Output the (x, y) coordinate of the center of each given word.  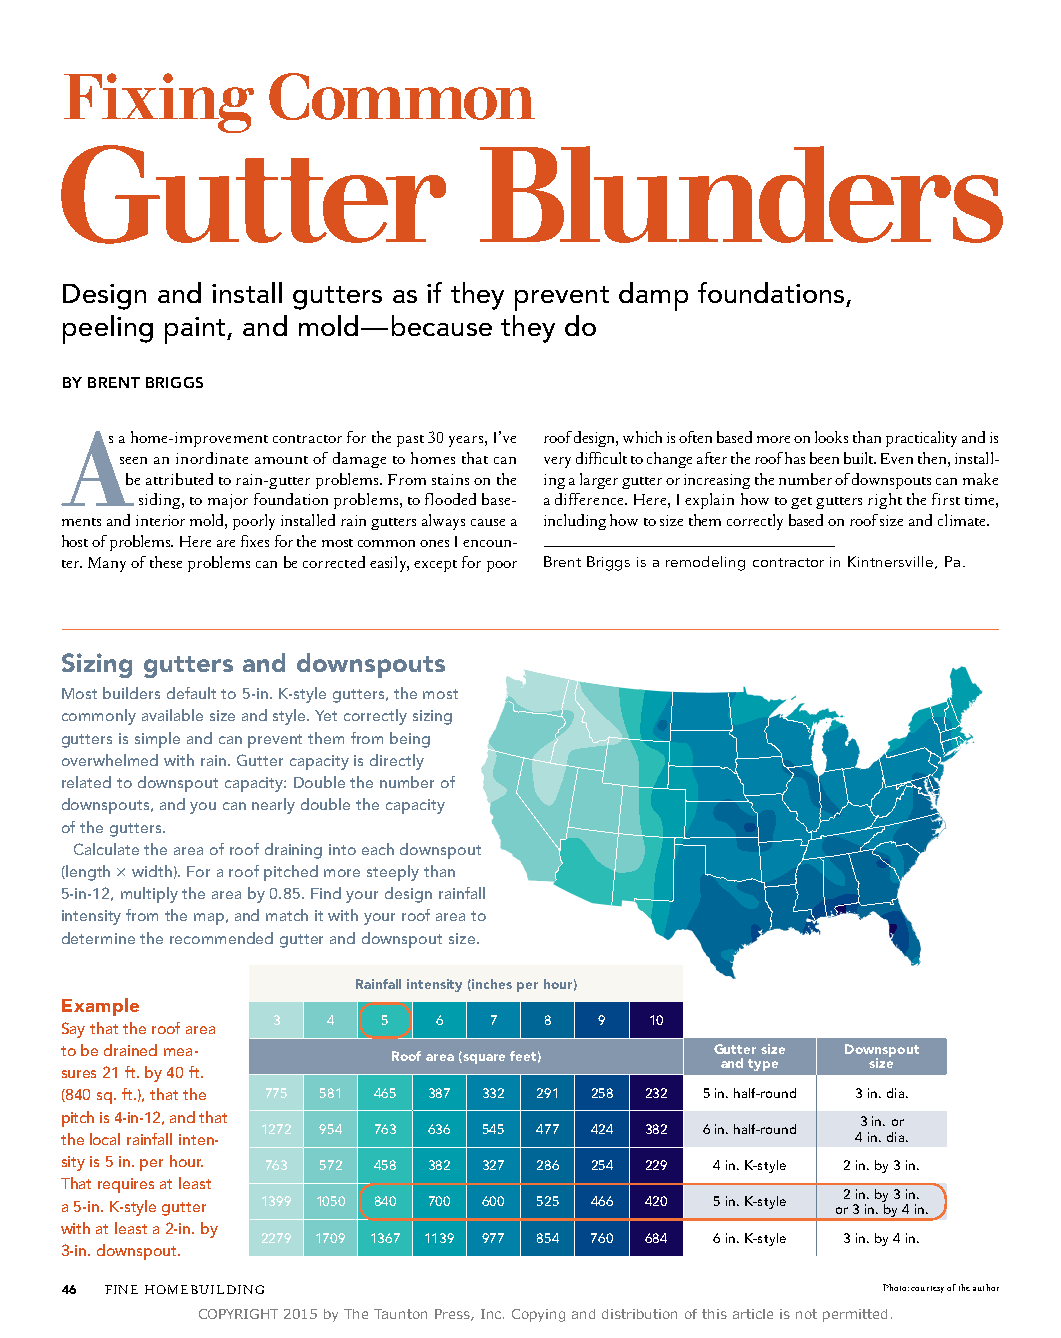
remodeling (705, 563)
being (410, 740)
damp (653, 296)
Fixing (159, 103)
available (172, 715)
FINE (121, 1289)
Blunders (741, 194)
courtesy (927, 1289)
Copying (538, 1315)
